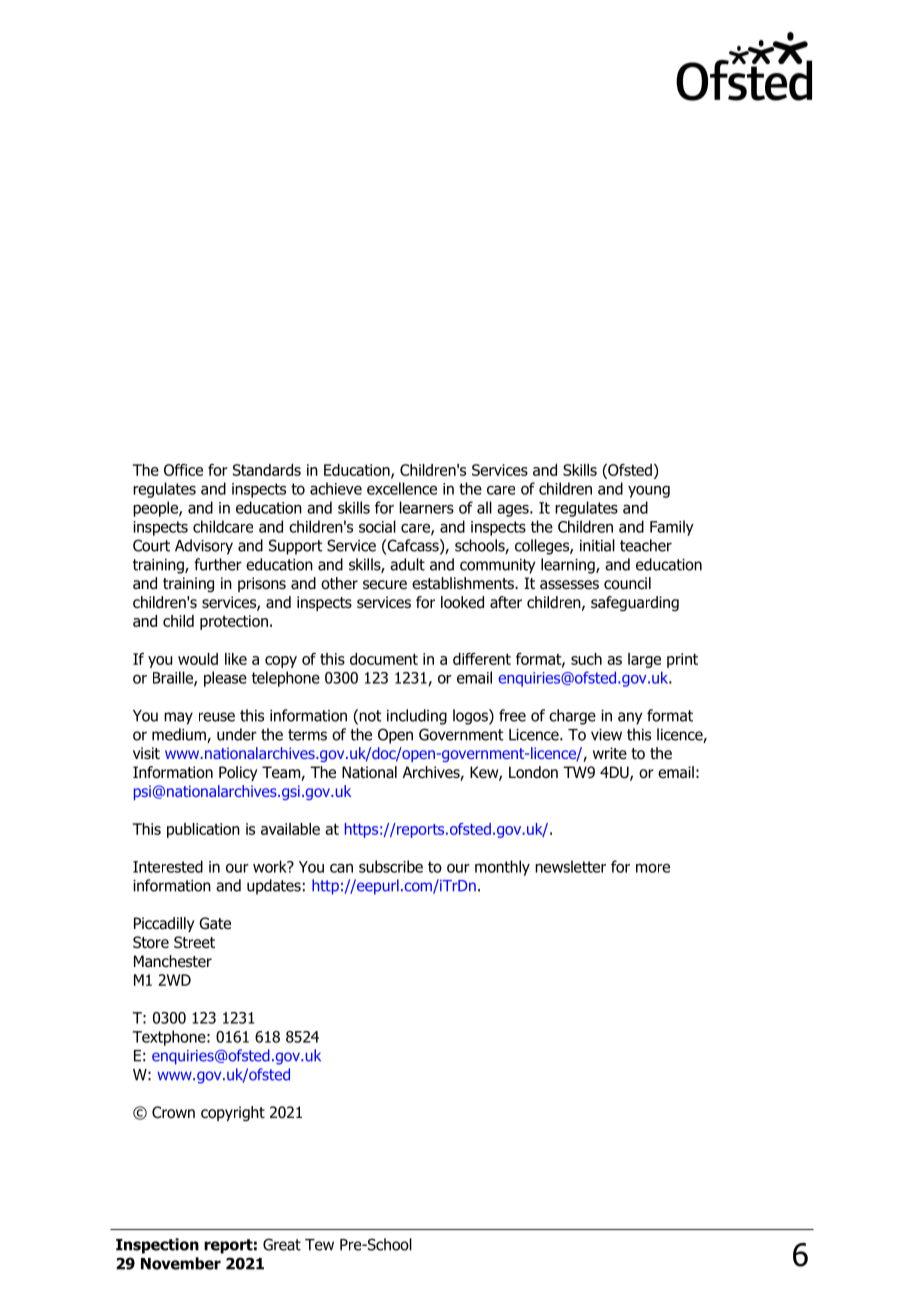 This screenshot has width=924, height=1310. What do you see at coordinates (225, 679) in the screenshot?
I see `please` at bounding box center [225, 679].
